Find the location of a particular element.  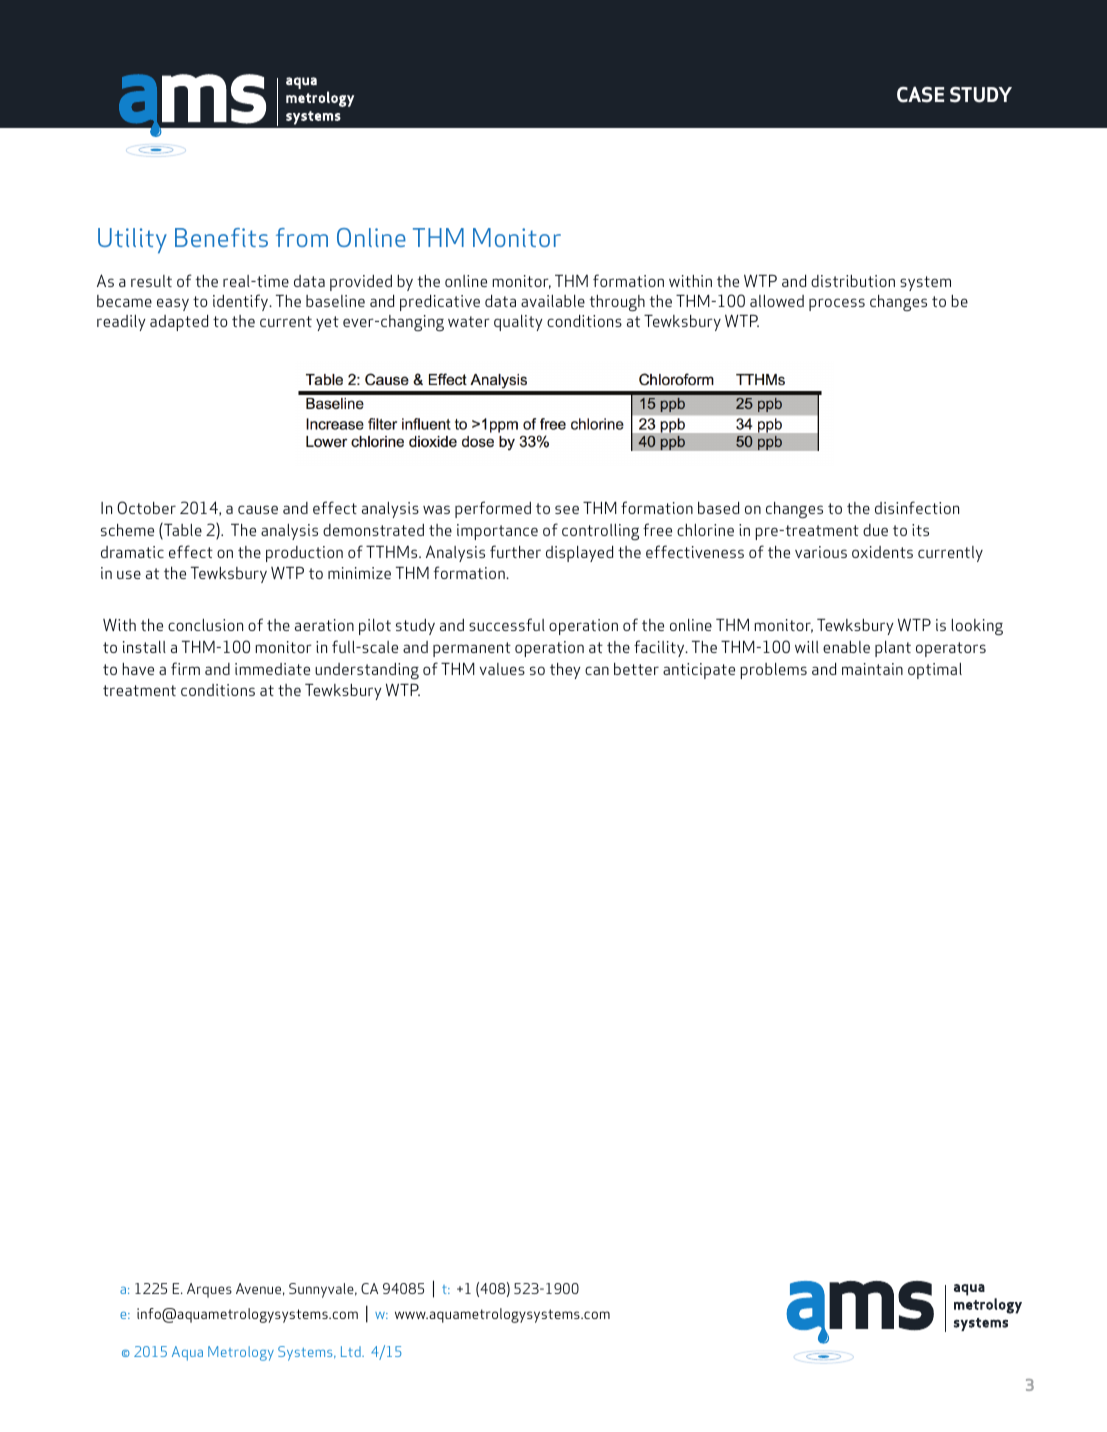

immediate is located at coordinates (272, 669).
